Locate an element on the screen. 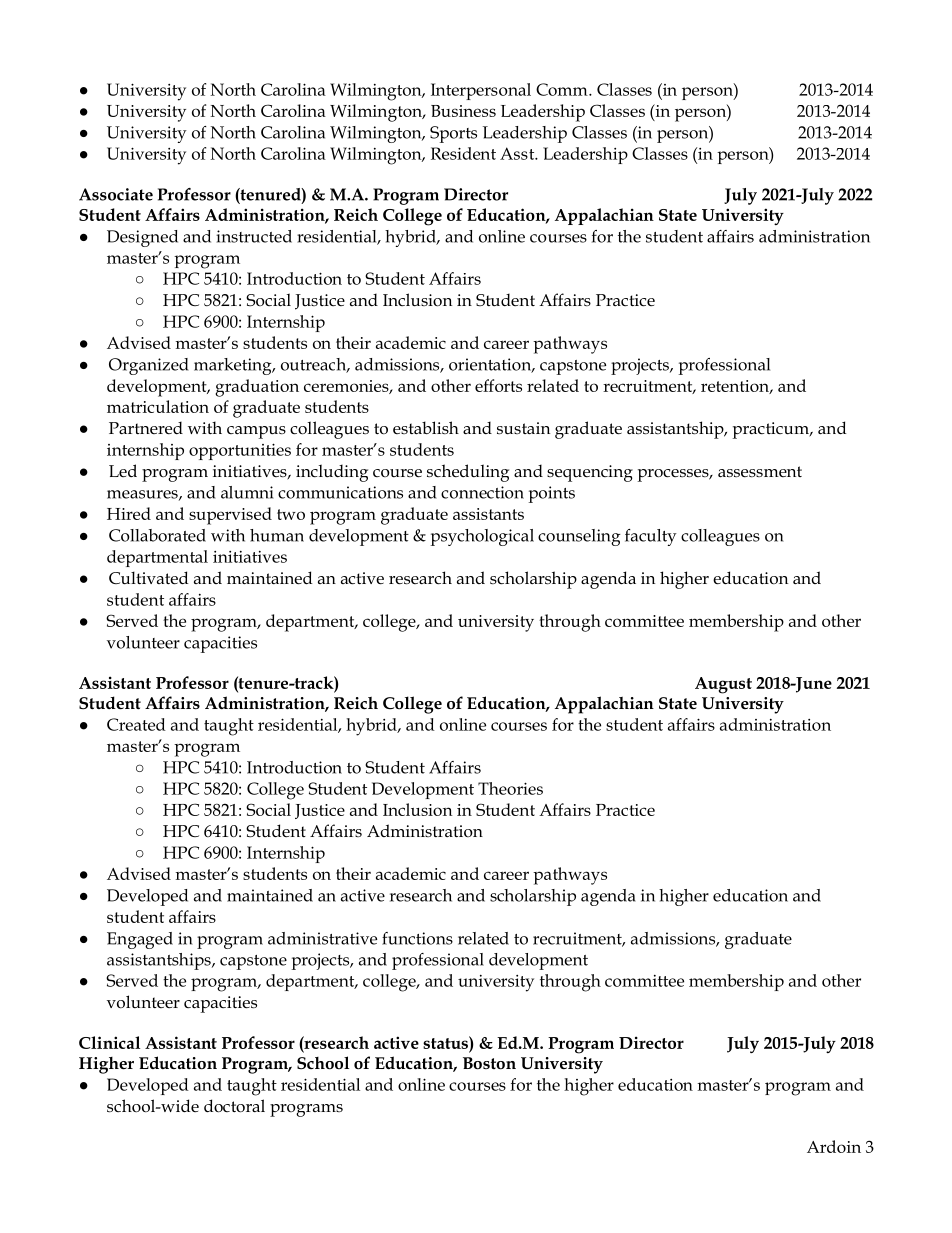  Cultivated is located at coordinates (148, 578).
